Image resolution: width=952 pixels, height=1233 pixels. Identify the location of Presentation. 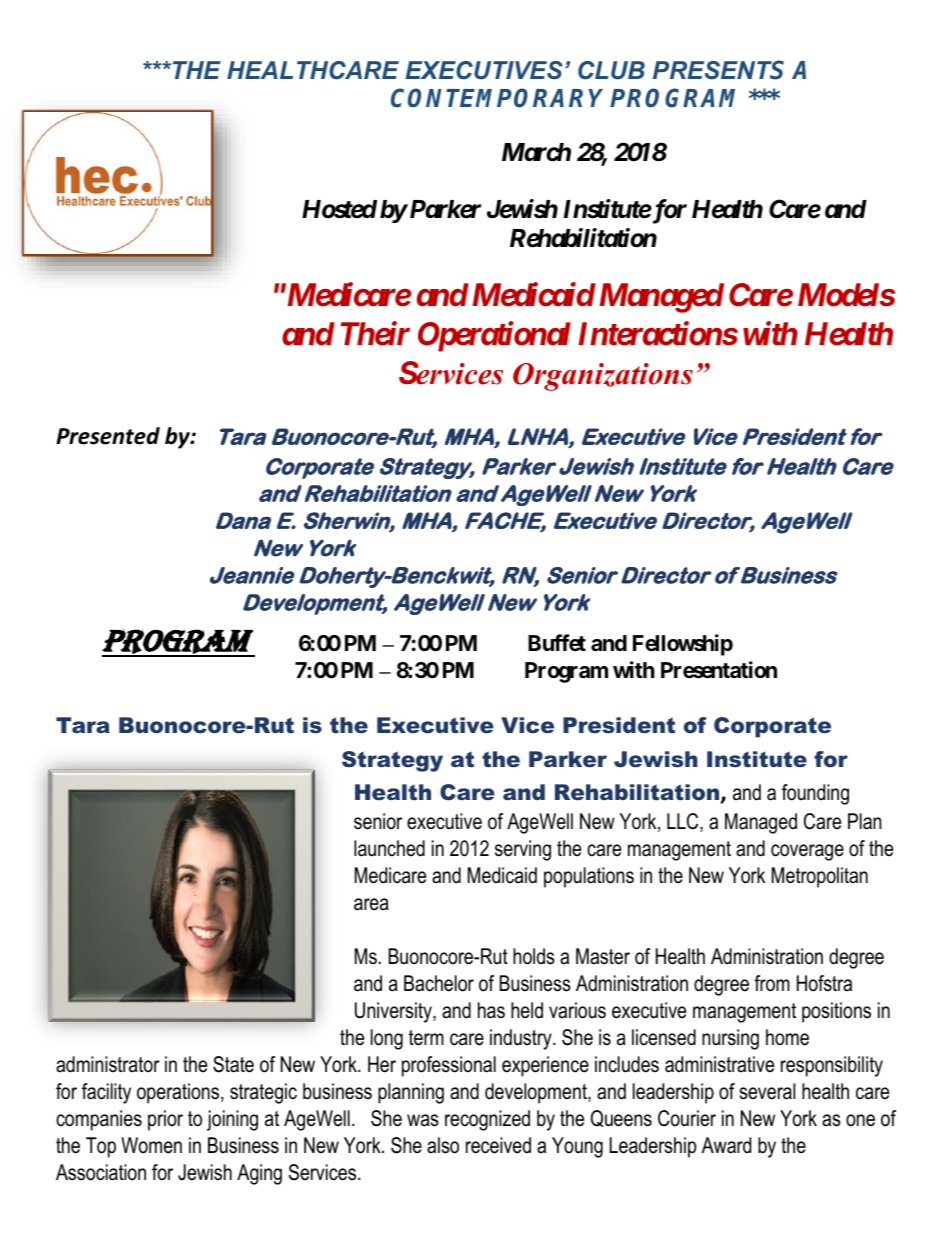
(719, 670).
